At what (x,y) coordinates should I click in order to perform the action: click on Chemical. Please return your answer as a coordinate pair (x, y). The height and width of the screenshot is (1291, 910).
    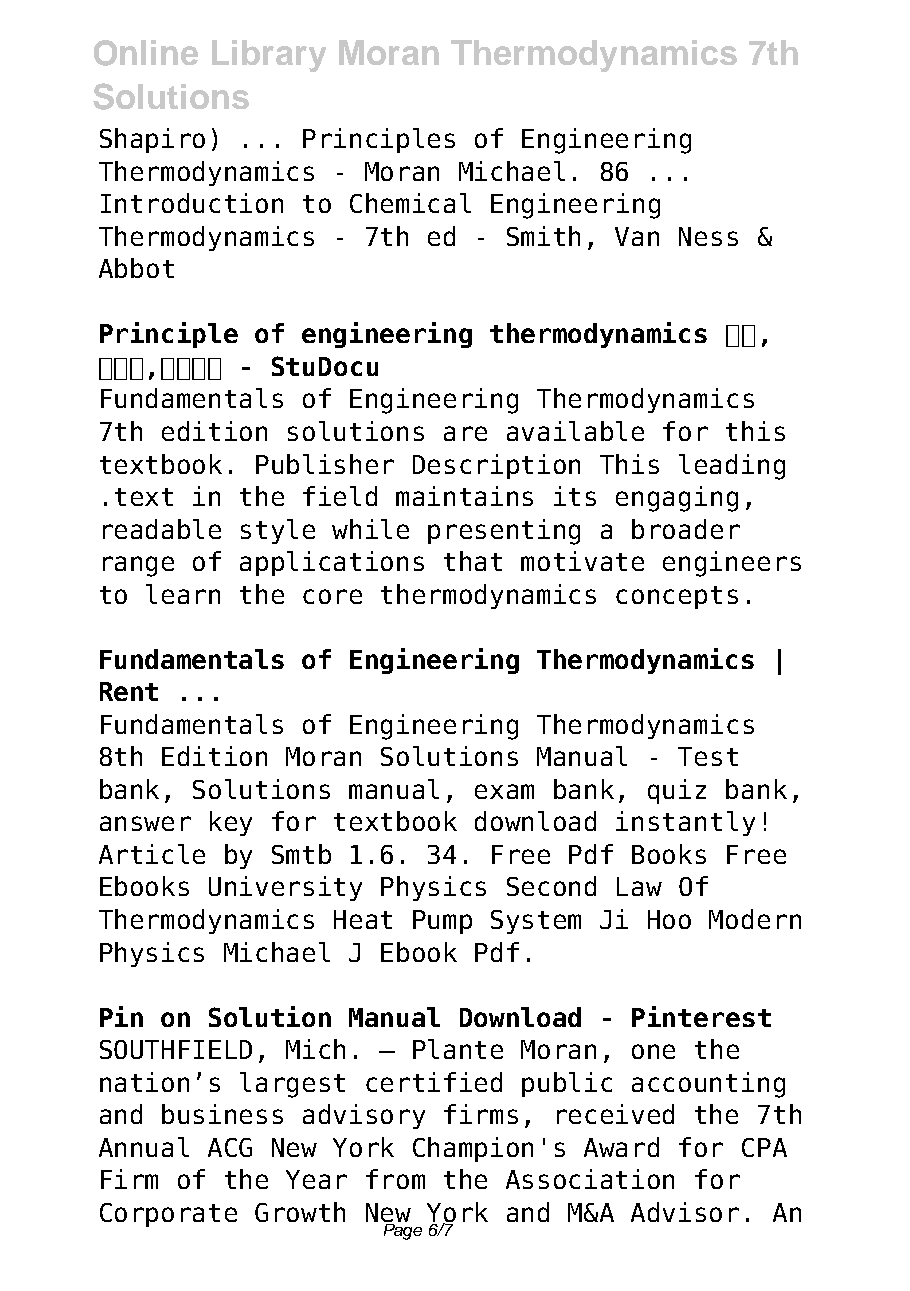
    Looking at the image, I should click on (410, 203).
